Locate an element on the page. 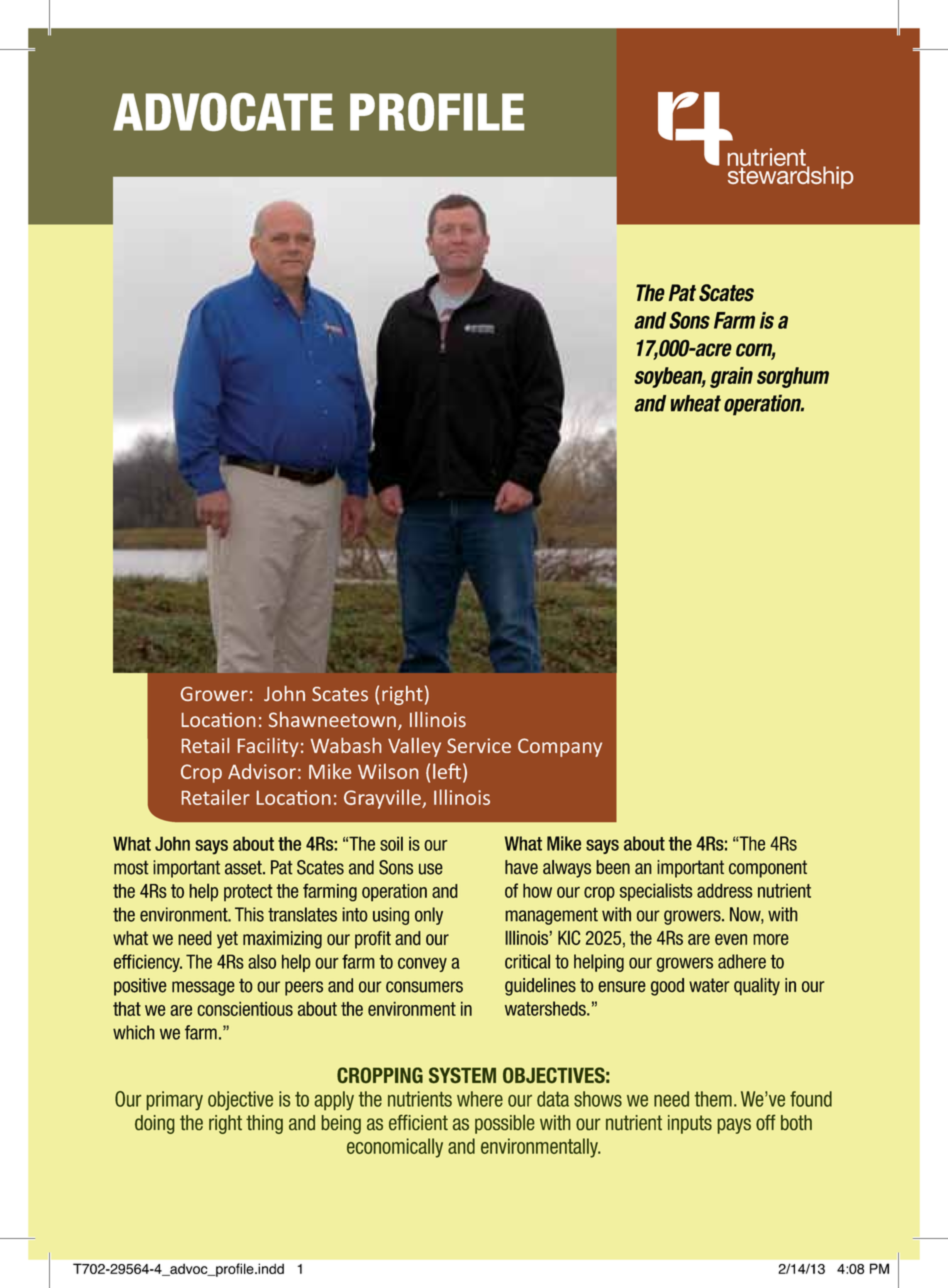 Image resolution: width=948 pixels, height=1288 pixels. grain is located at coordinates (731, 377).
